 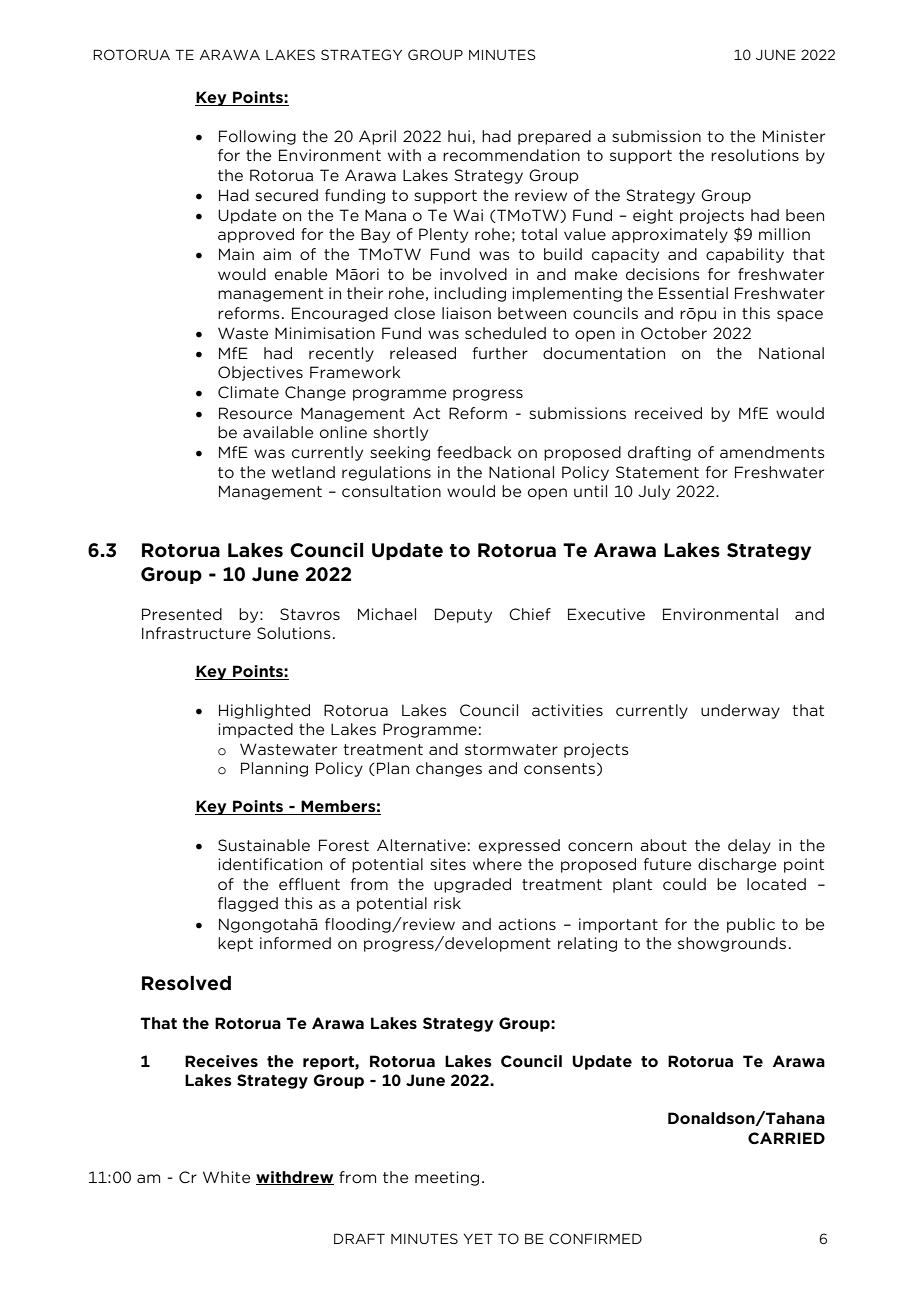 What do you see at coordinates (226, 1177) in the page?
I see `White` at bounding box center [226, 1177].
